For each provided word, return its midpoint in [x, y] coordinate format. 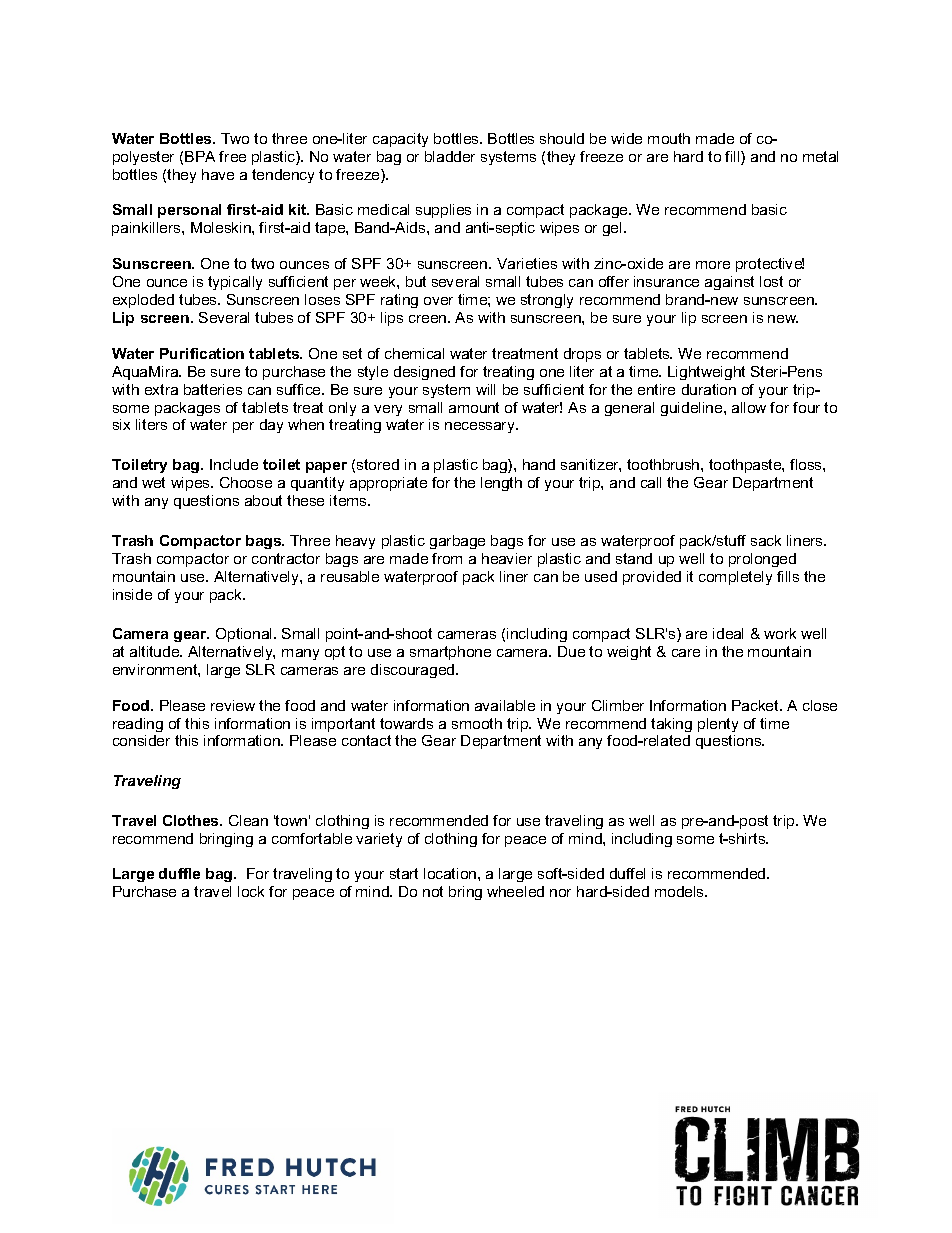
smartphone [450, 653]
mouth [669, 138]
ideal [728, 633]
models [681, 891]
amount [474, 407]
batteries [213, 389]
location [451, 873]
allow [749, 407]
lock [251, 891]
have [218, 174]
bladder [450, 156]
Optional [245, 635]
